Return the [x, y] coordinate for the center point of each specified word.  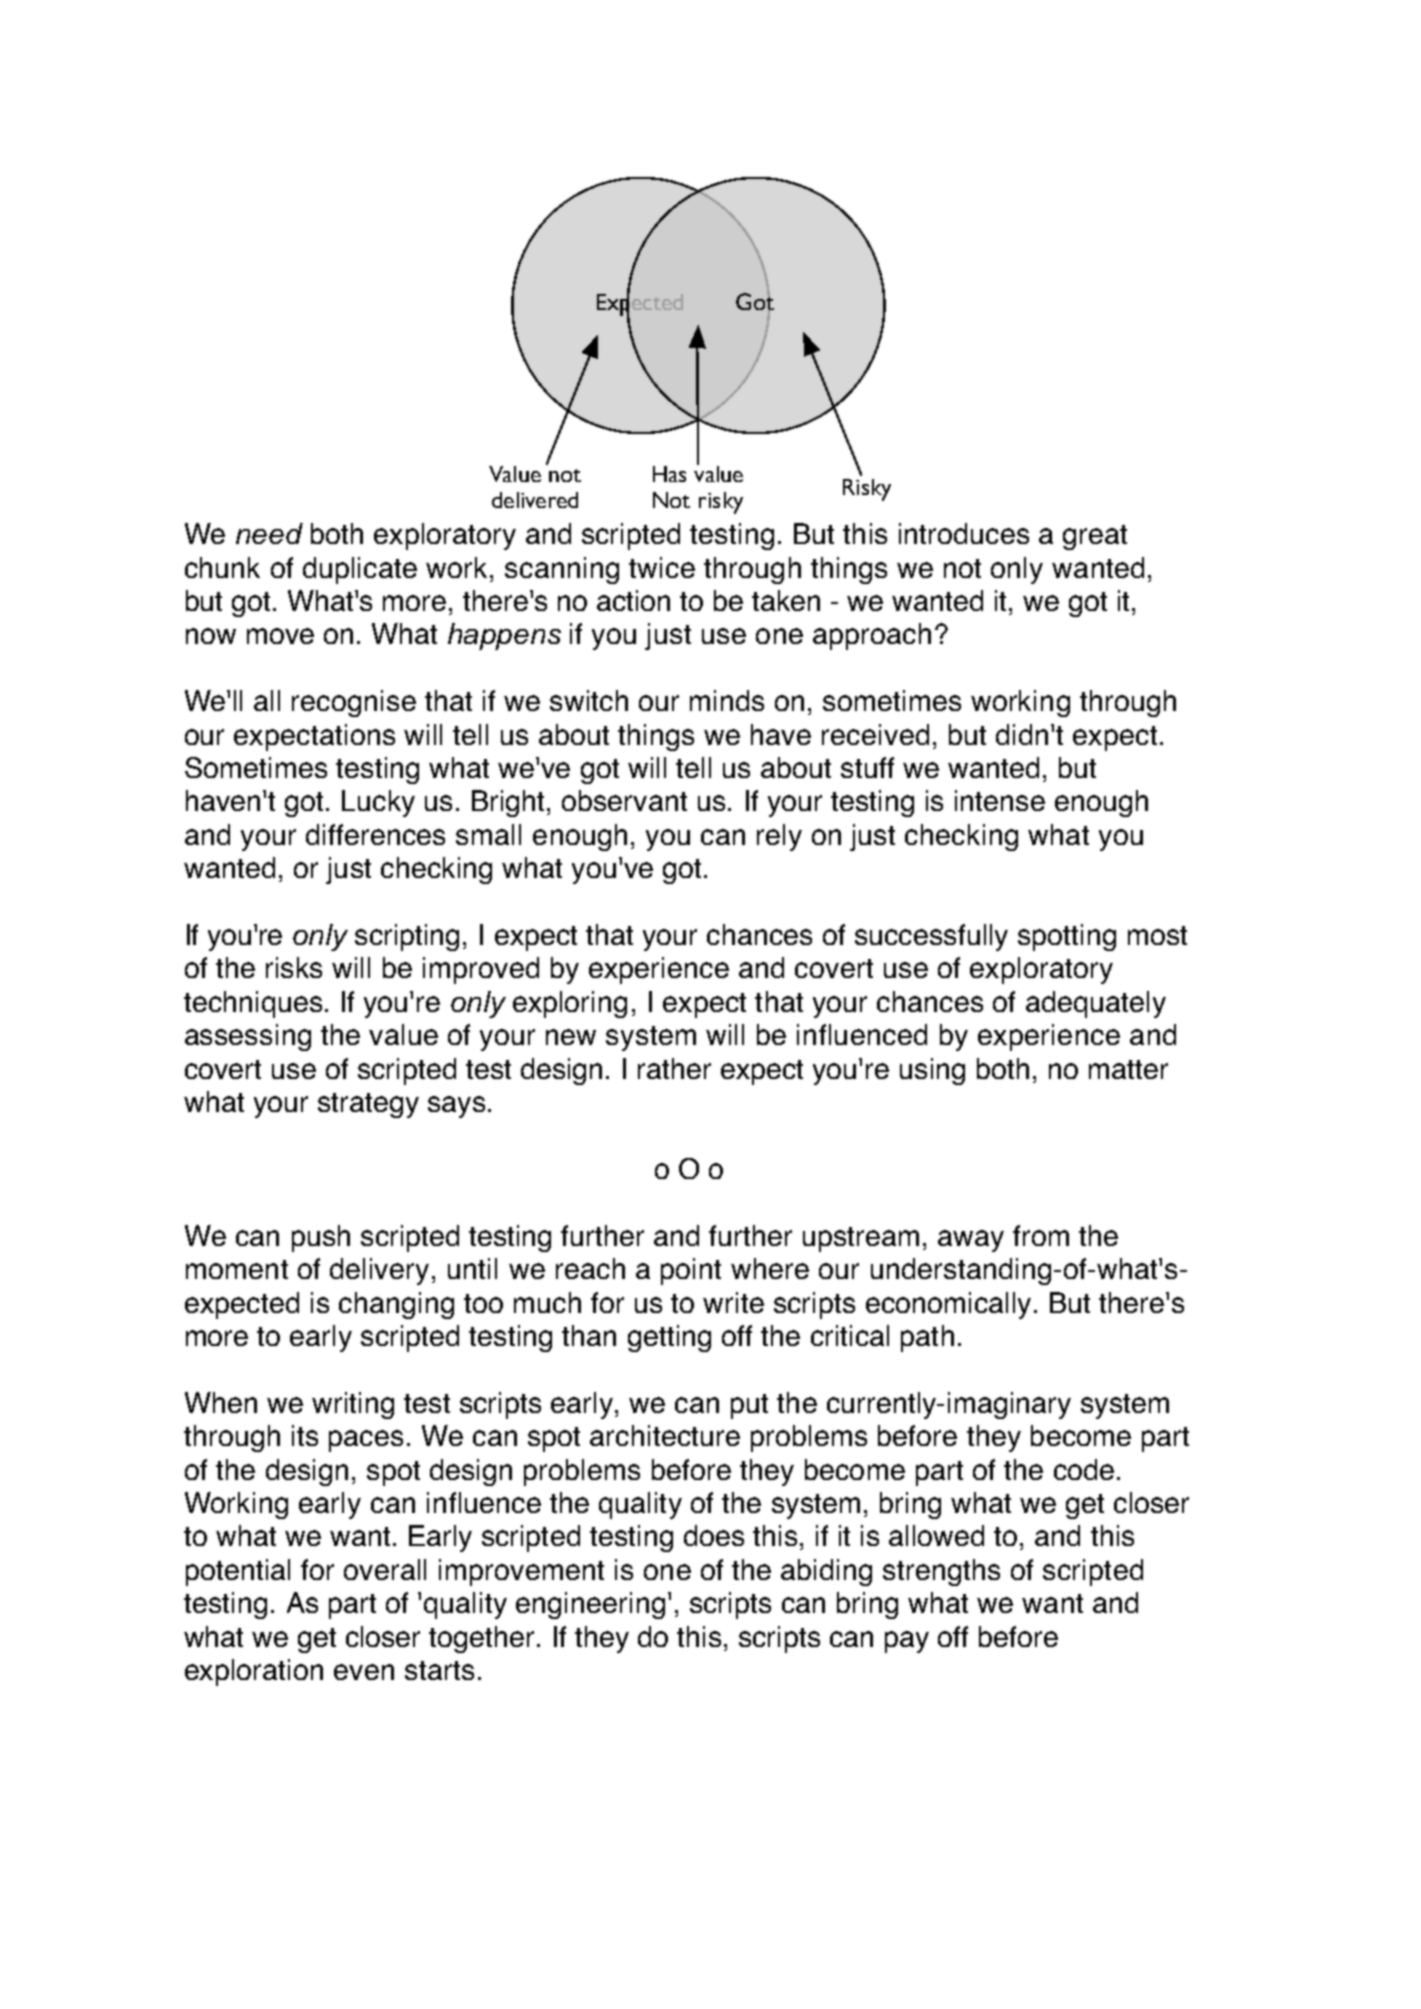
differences [375, 834]
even [364, 1672]
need [269, 533]
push [321, 1238]
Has [669, 474]
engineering [590, 1605]
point [691, 1271]
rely [779, 837]
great [1095, 537]
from [1041, 1235]
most [1157, 935]
